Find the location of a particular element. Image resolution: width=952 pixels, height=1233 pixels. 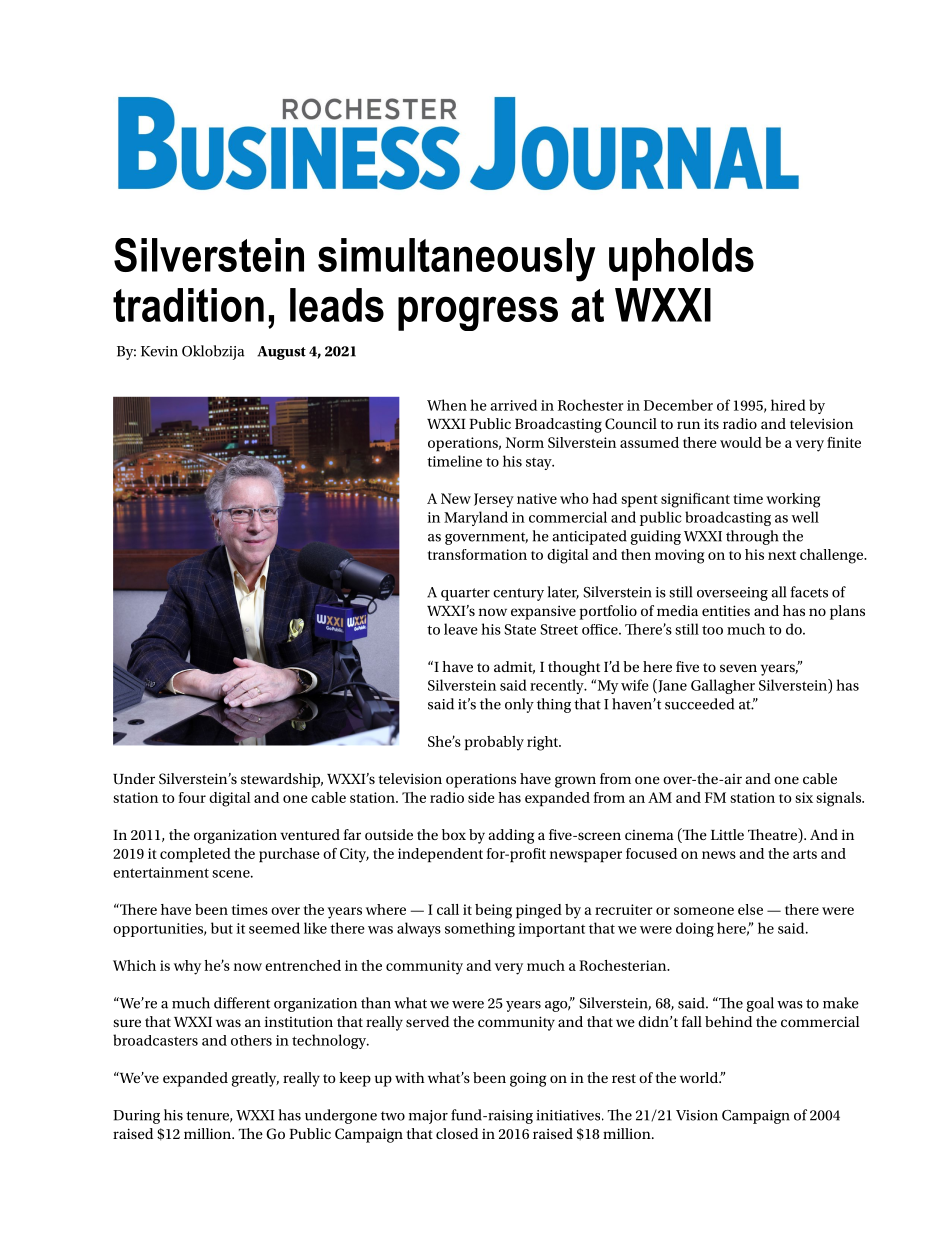

closed is located at coordinates (457, 1133).
